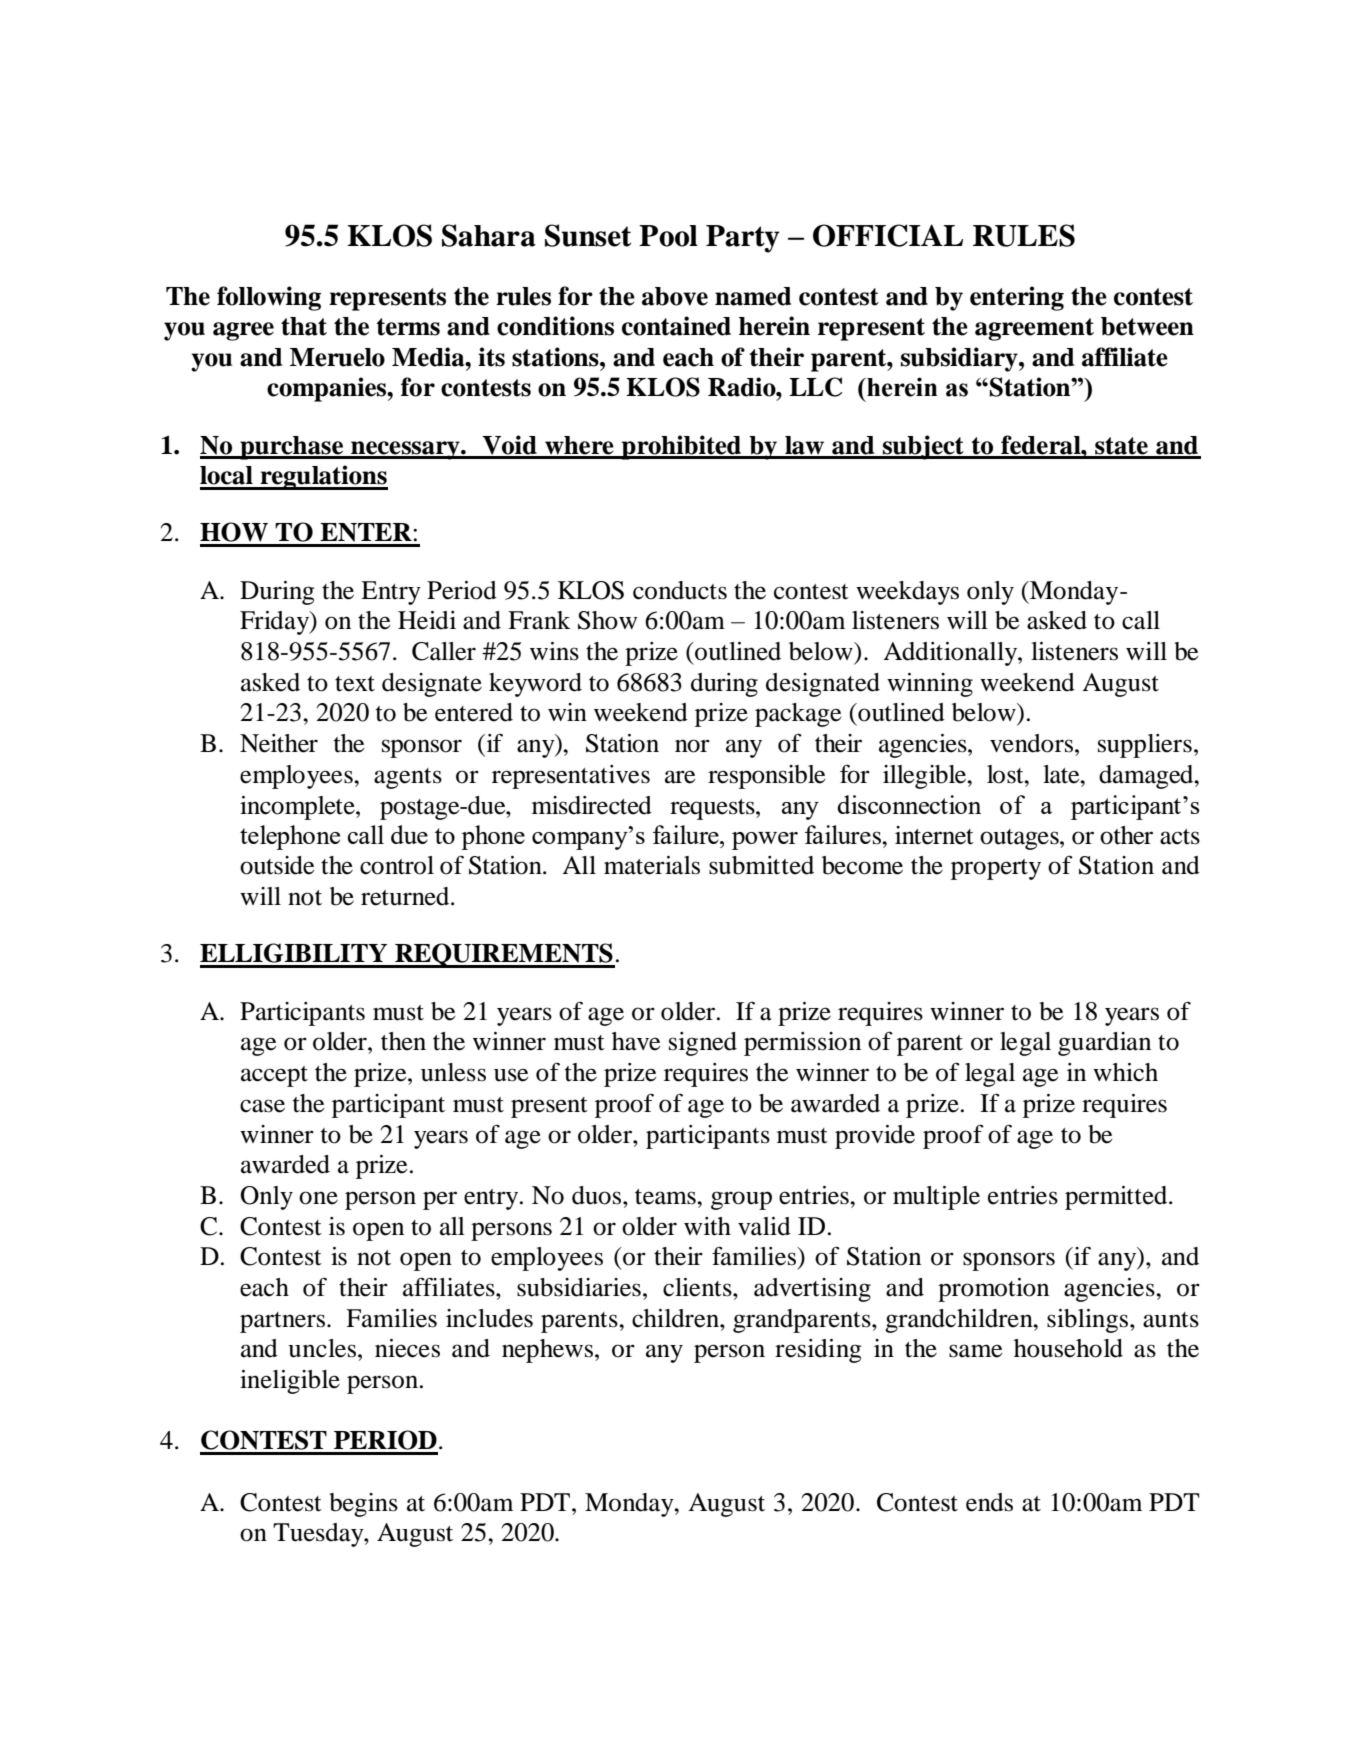 The image size is (1360, 1760). Describe the element at coordinates (761, 865) in the image. I see `submitted` at that location.
